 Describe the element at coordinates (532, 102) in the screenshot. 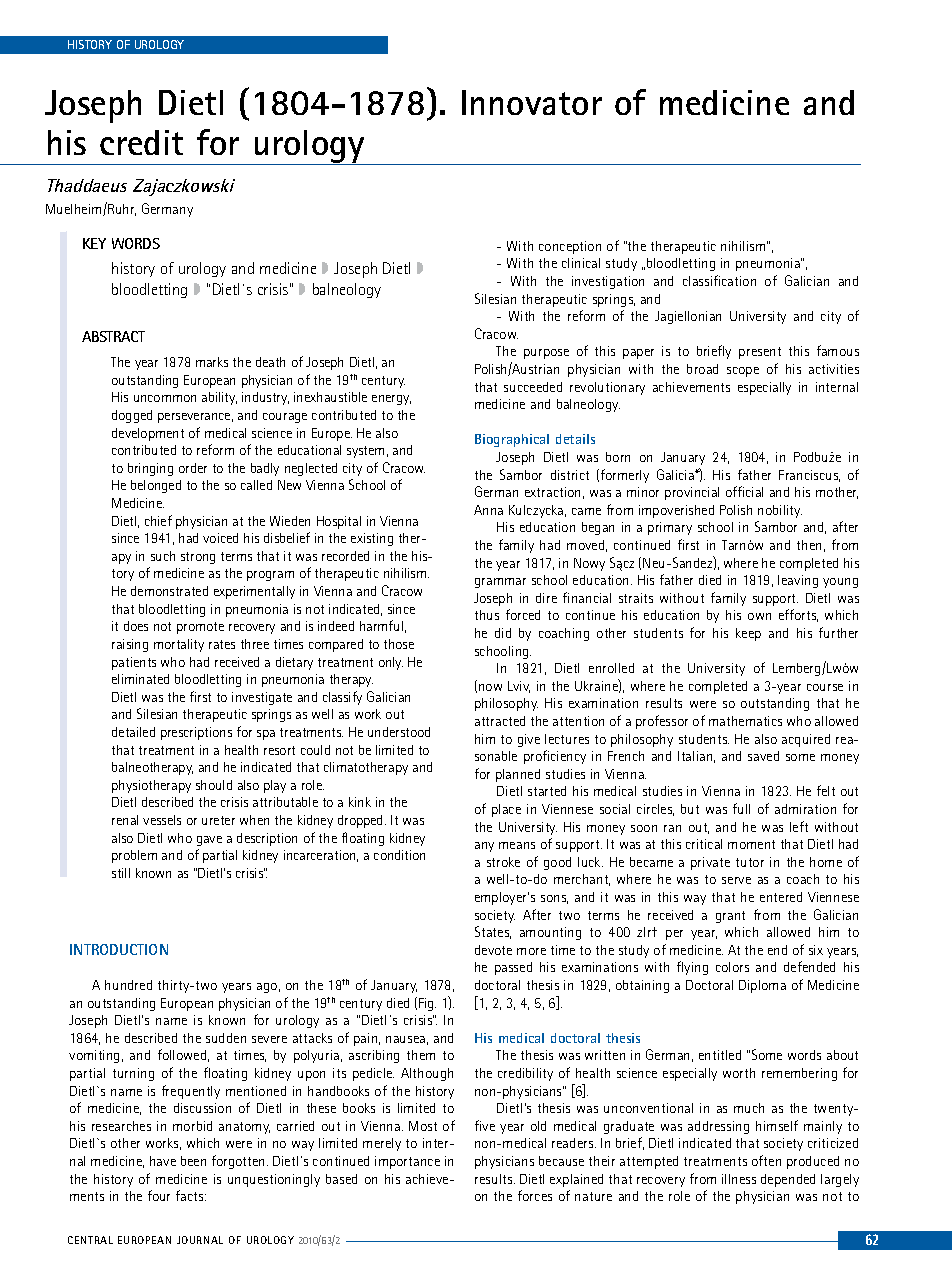

I see `Innovator` at that location.
